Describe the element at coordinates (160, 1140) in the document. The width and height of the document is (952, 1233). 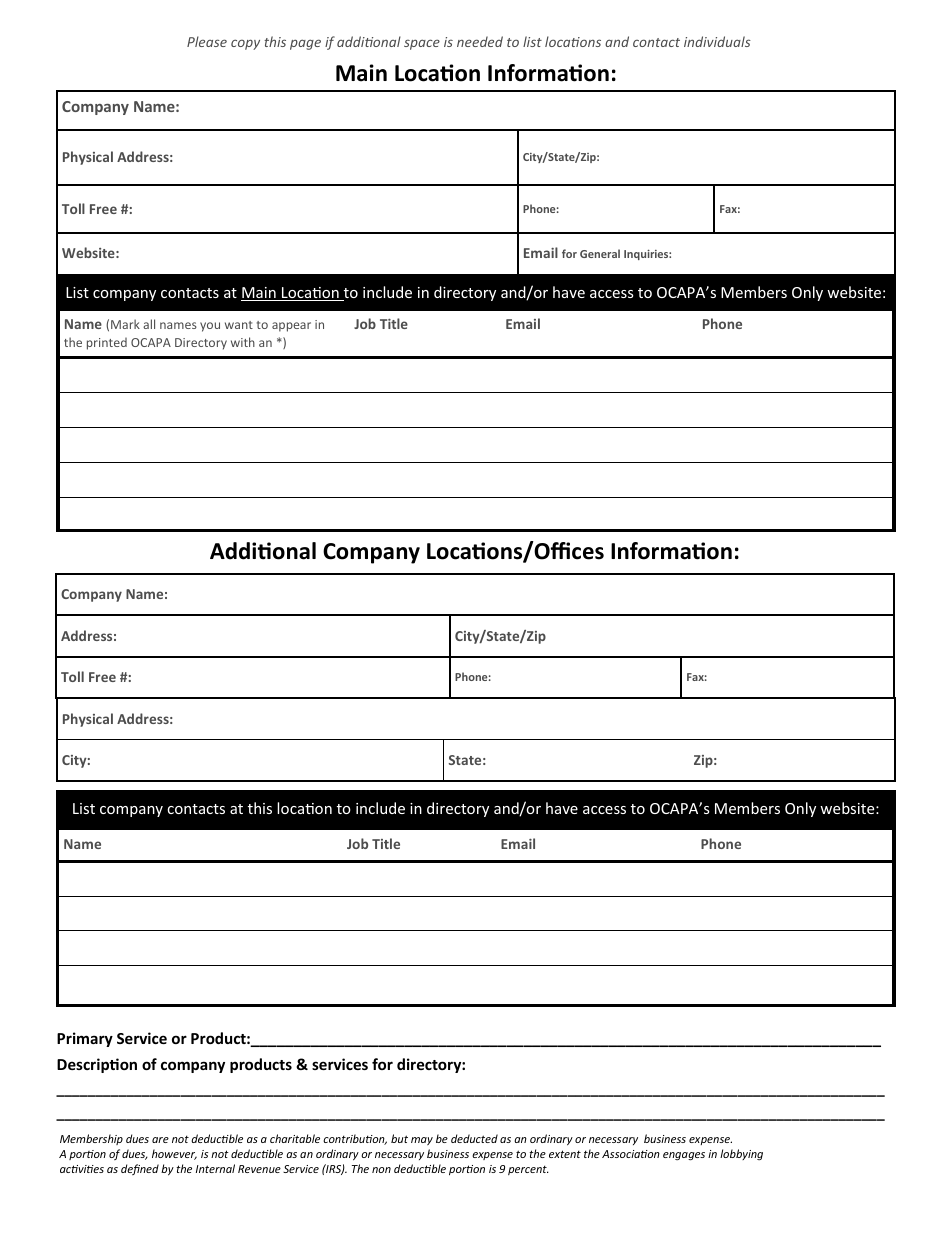
I see `are` at that location.
